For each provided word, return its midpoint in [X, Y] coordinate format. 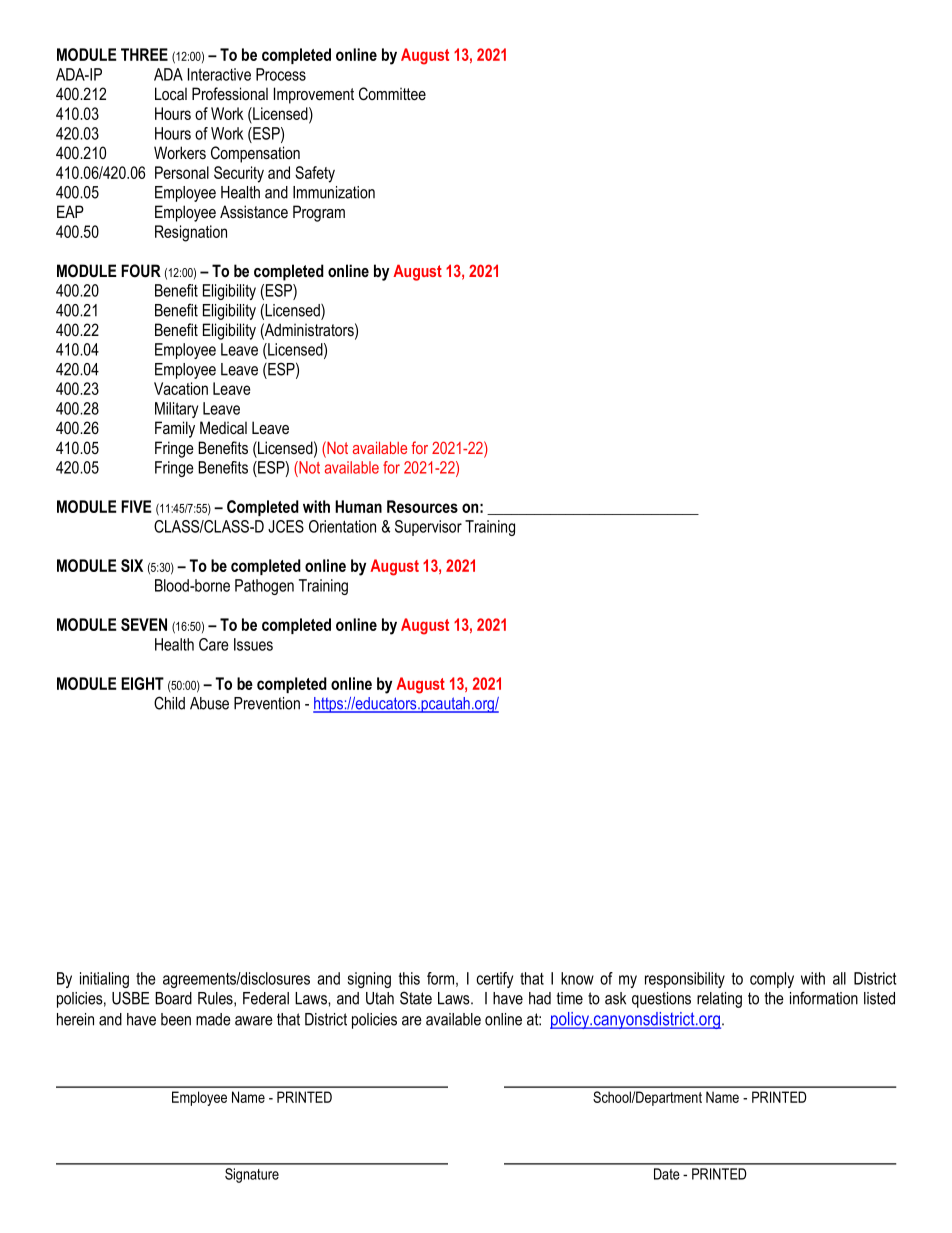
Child [169, 703]
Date [667, 1174]
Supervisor [428, 528]
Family [175, 429]
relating [719, 1000]
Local [171, 93]
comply [772, 980]
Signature [252, 1175]
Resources [422, 506]
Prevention [267, 703]
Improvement [314, 95]
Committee [392, 94]
